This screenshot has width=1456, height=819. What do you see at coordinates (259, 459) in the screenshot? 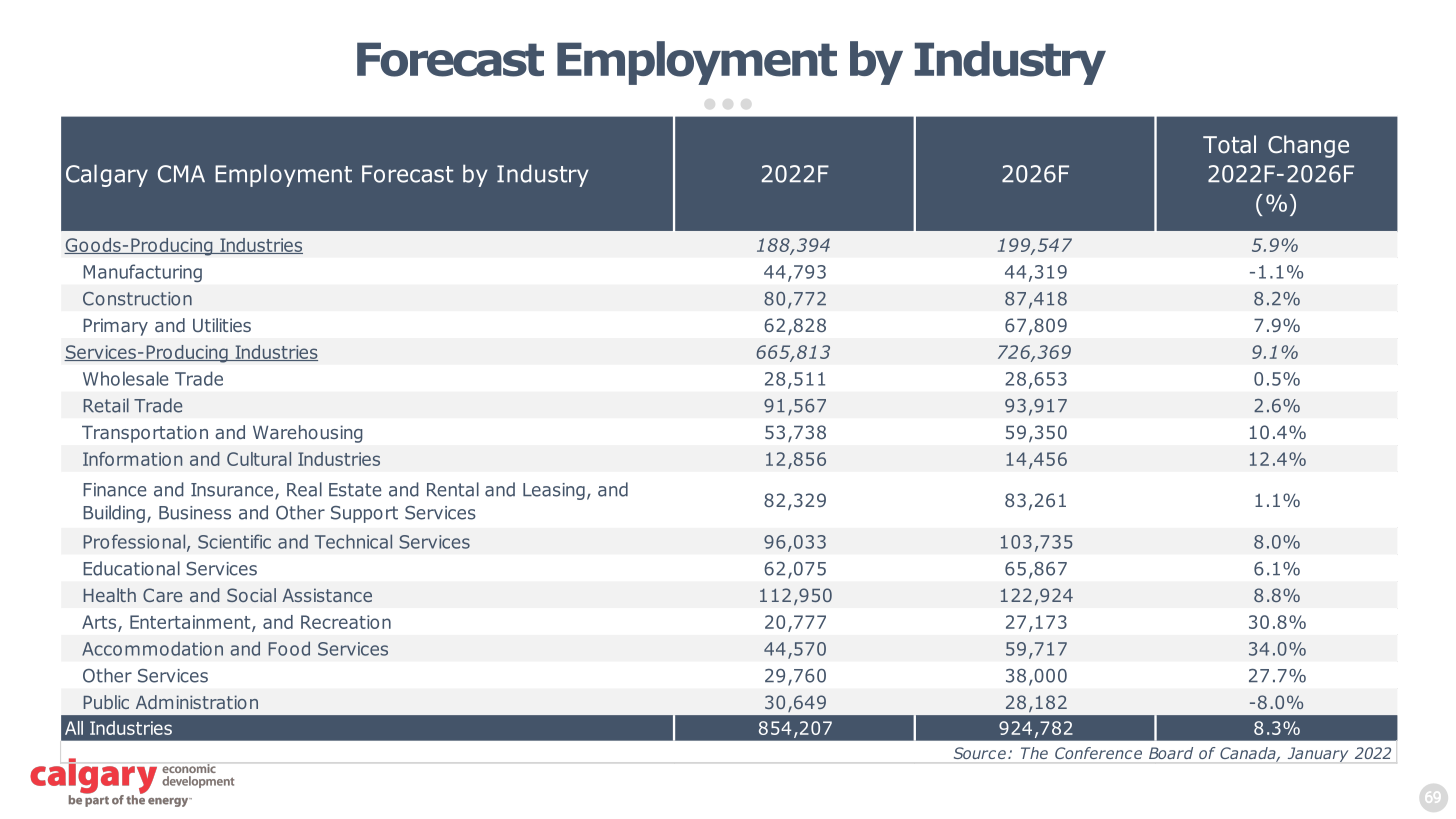
I see `Cultural` at bounding box center [259, 459].
